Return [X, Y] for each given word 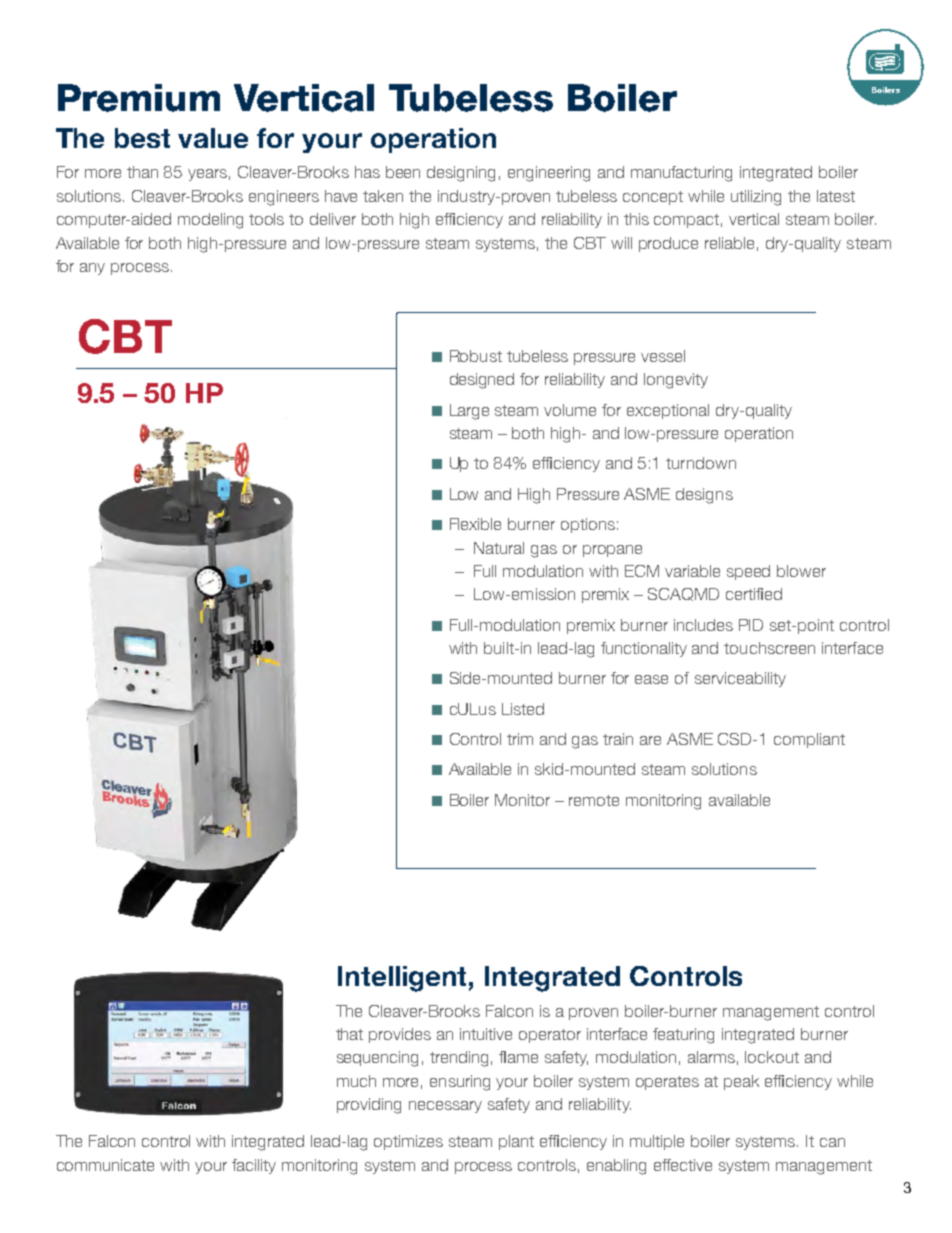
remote [594, 800]
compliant [809, 740]
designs [704, 496]
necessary [445, 1107]
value [213, 138]
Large [469, 412]
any [92, 269]
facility [254, 1166]
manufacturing [681, 174]
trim [520, 739]
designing [461, 174]
